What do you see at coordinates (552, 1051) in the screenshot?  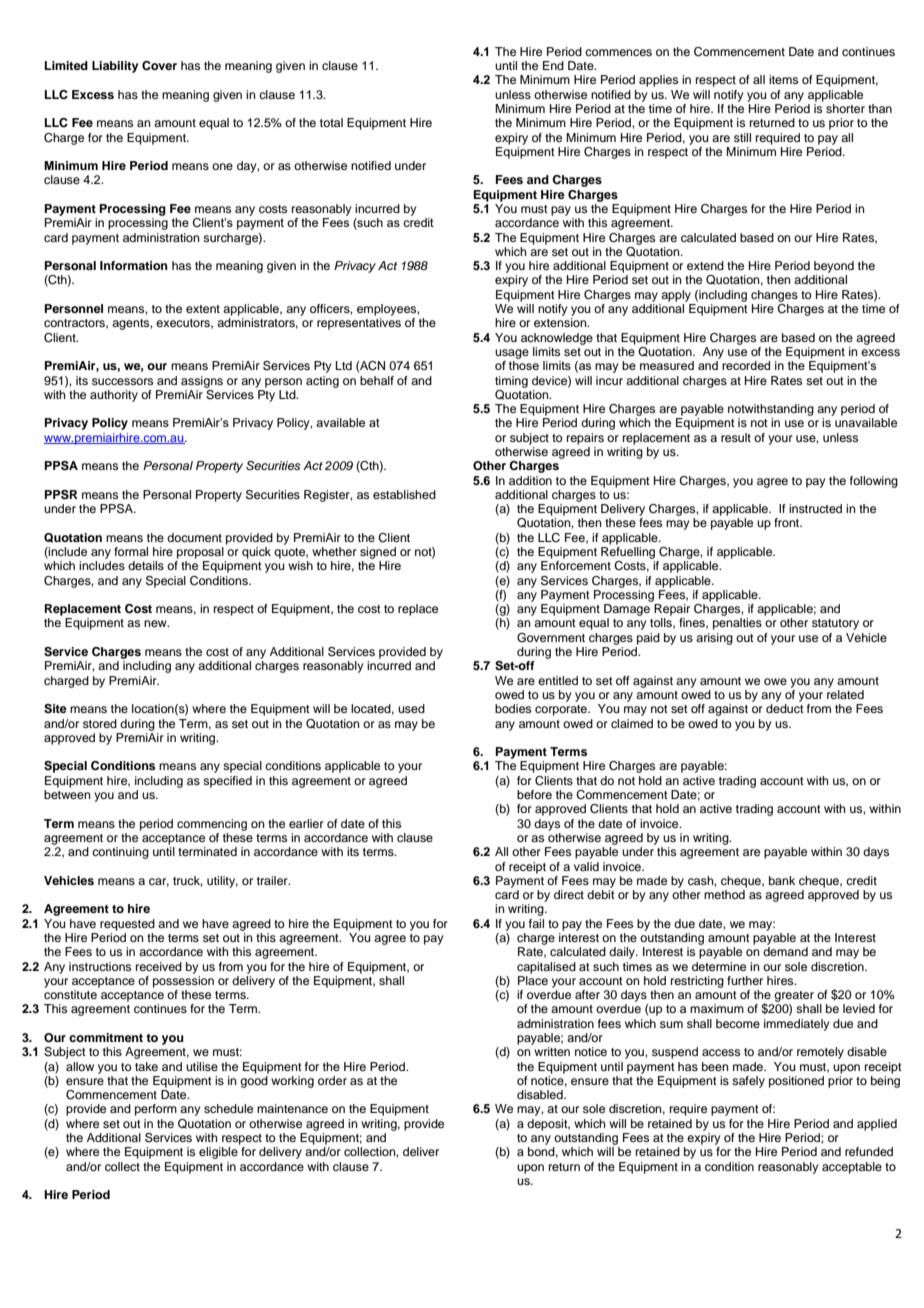 I see `written` at bounding box center [552, 1051].
